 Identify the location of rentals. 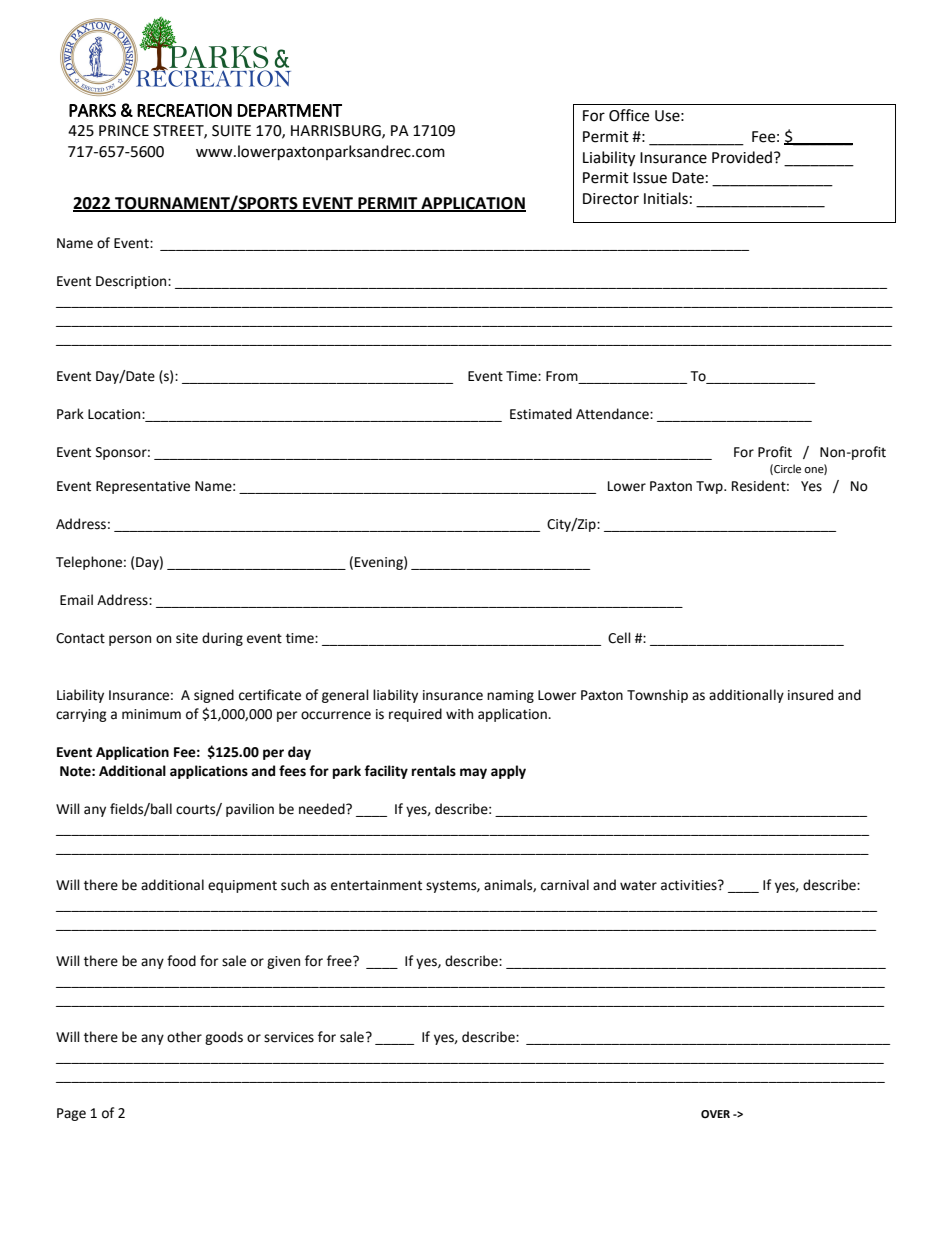
(434, 771).
